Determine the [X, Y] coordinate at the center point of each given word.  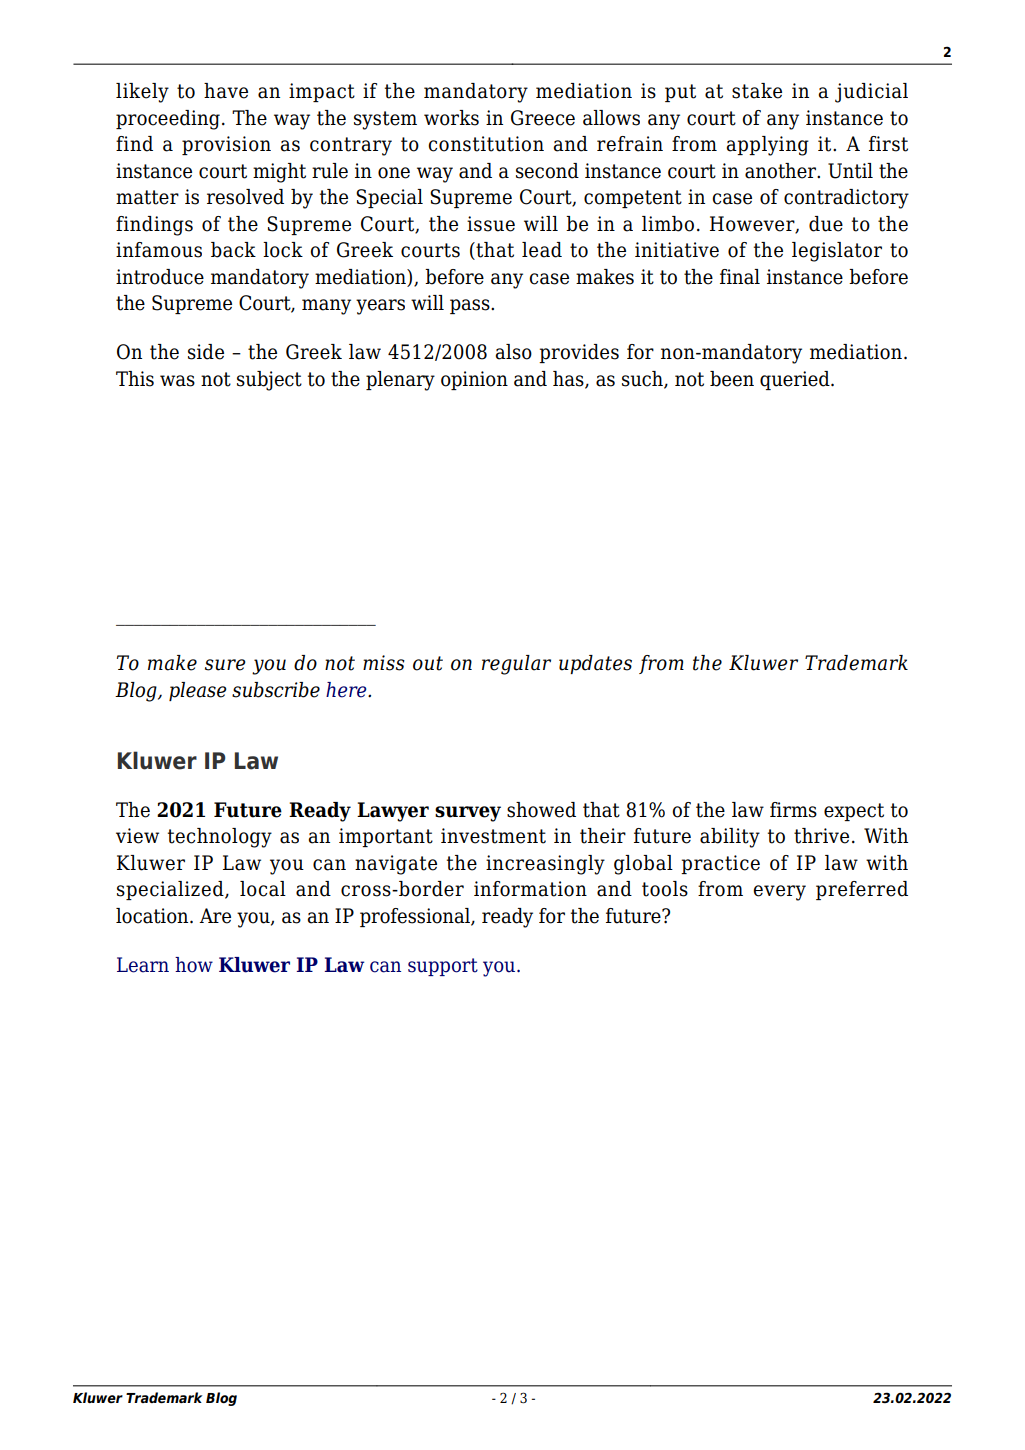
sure [225, 665]
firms [793, 810]
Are [215, 916]
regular [516, 665]
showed [541, 810]
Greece [543, 118]
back [233, 250]
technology [220, 838]
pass [471, 306]
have [226, 91]
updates [595, 664]
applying [768, 146]
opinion [474, 380]
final [740, 277]
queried [796, 380]
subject [269, 381]
